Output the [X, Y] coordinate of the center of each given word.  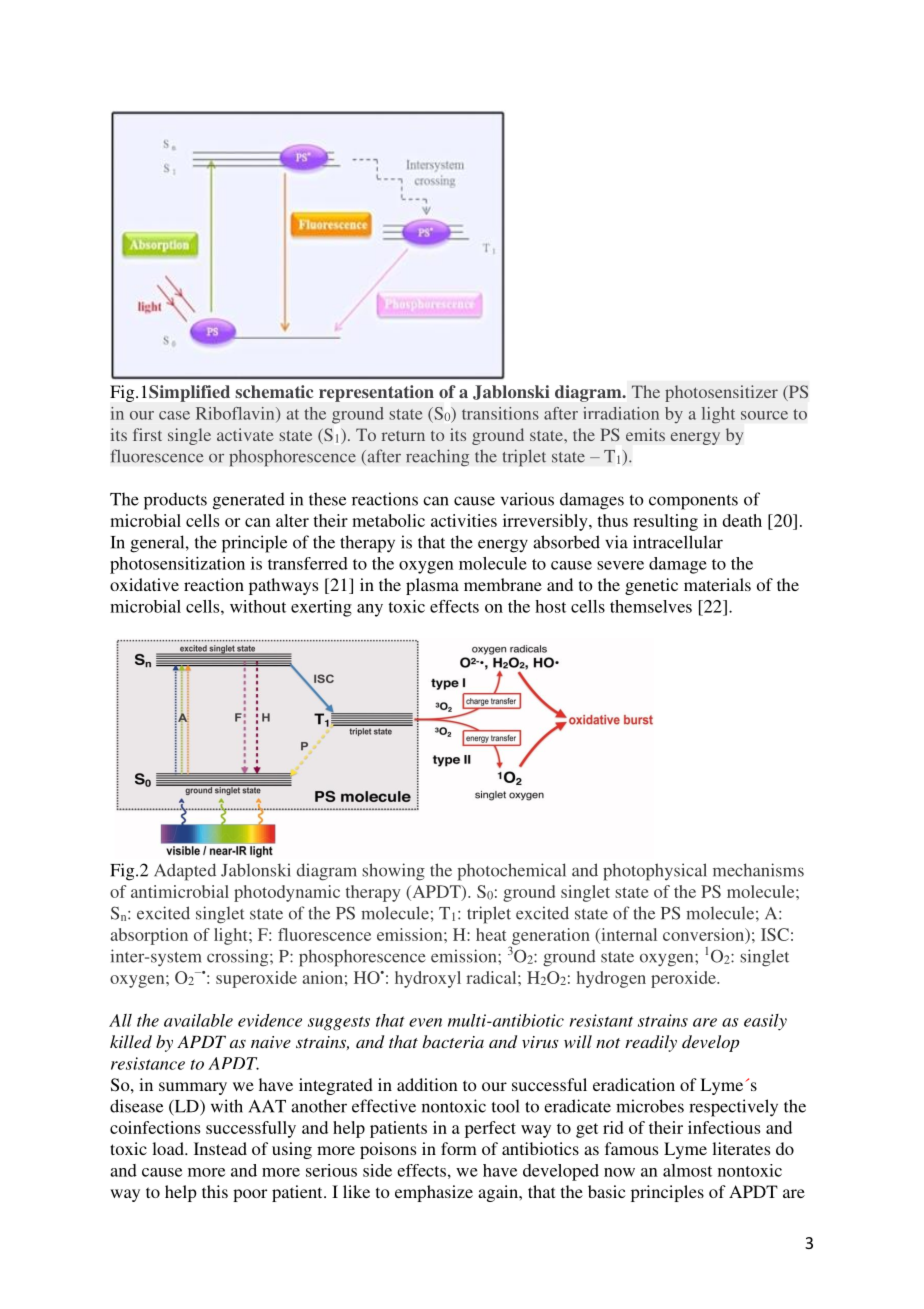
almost [687, 1170]
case [174, 415]
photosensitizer [721, 393]
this [215, 1191]
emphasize [434, 1193]
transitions [500, 413]
